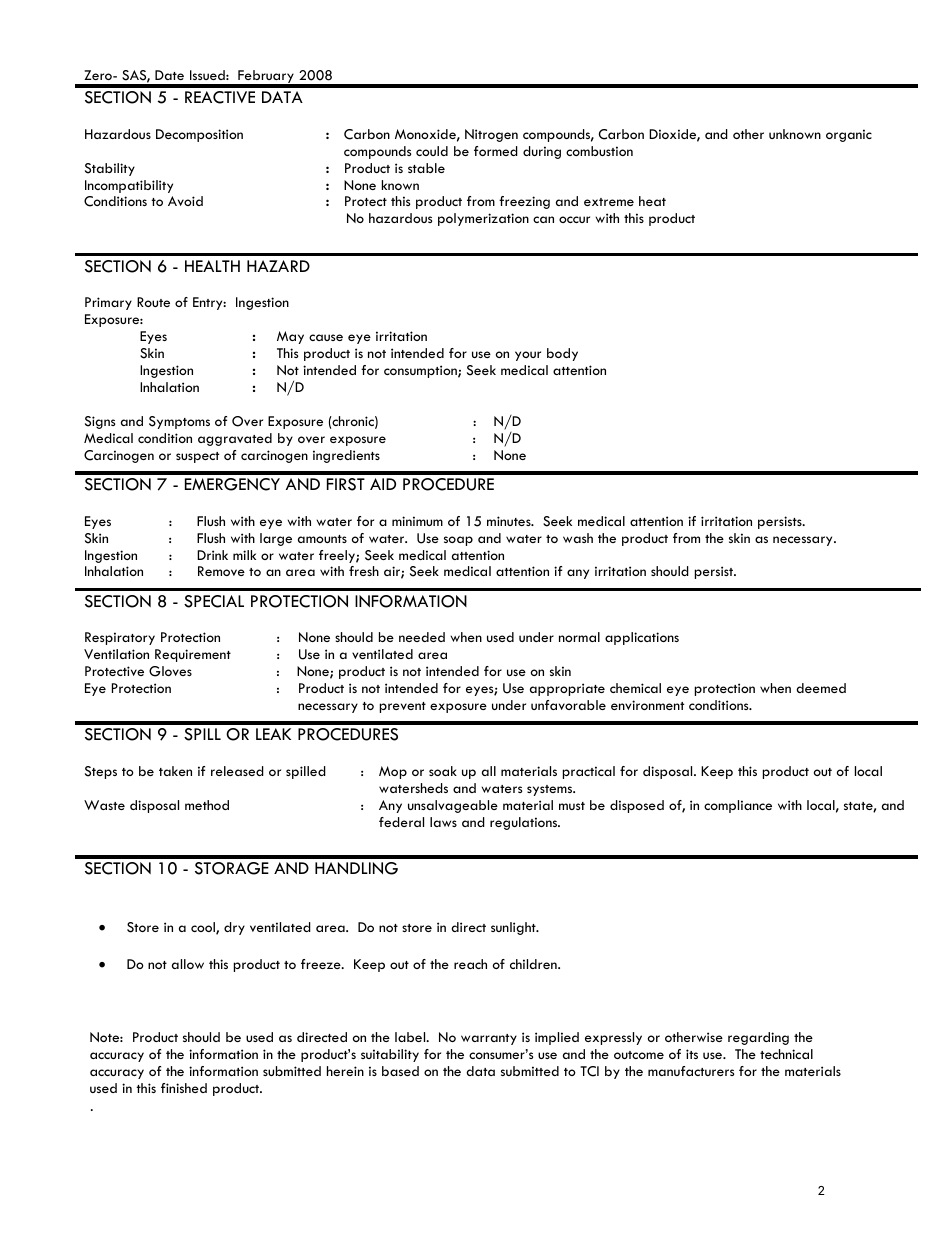  Describe the element at coordinates (528, 356) in the screenshot. I see `your` at that location.
